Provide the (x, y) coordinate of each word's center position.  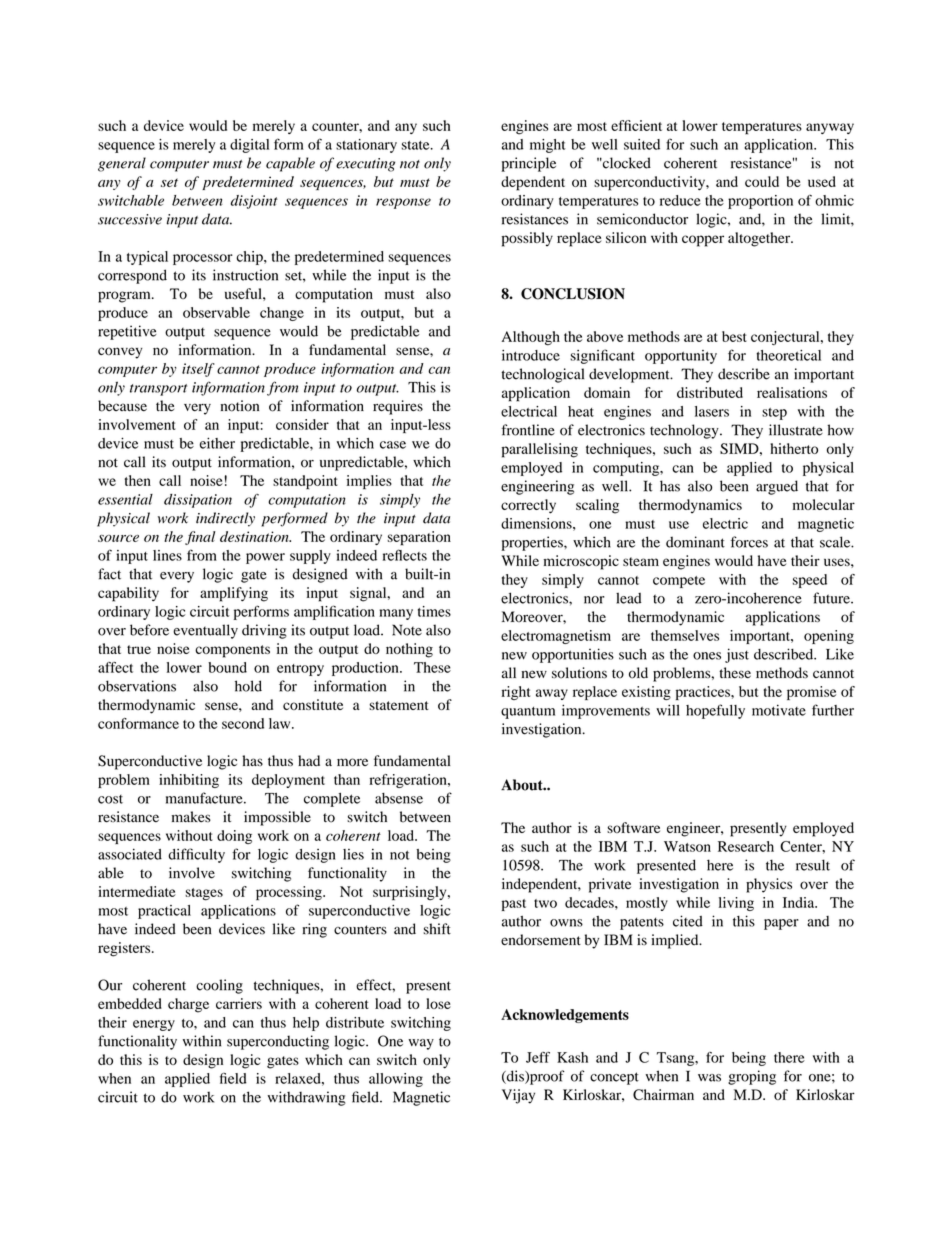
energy (154, 1025)
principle (528, 164)
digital (249, 146)
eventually (205, 631)
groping (752, 1077)
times (434, 611)
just (737, 655)
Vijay (518, 1096)
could (762, 181)
